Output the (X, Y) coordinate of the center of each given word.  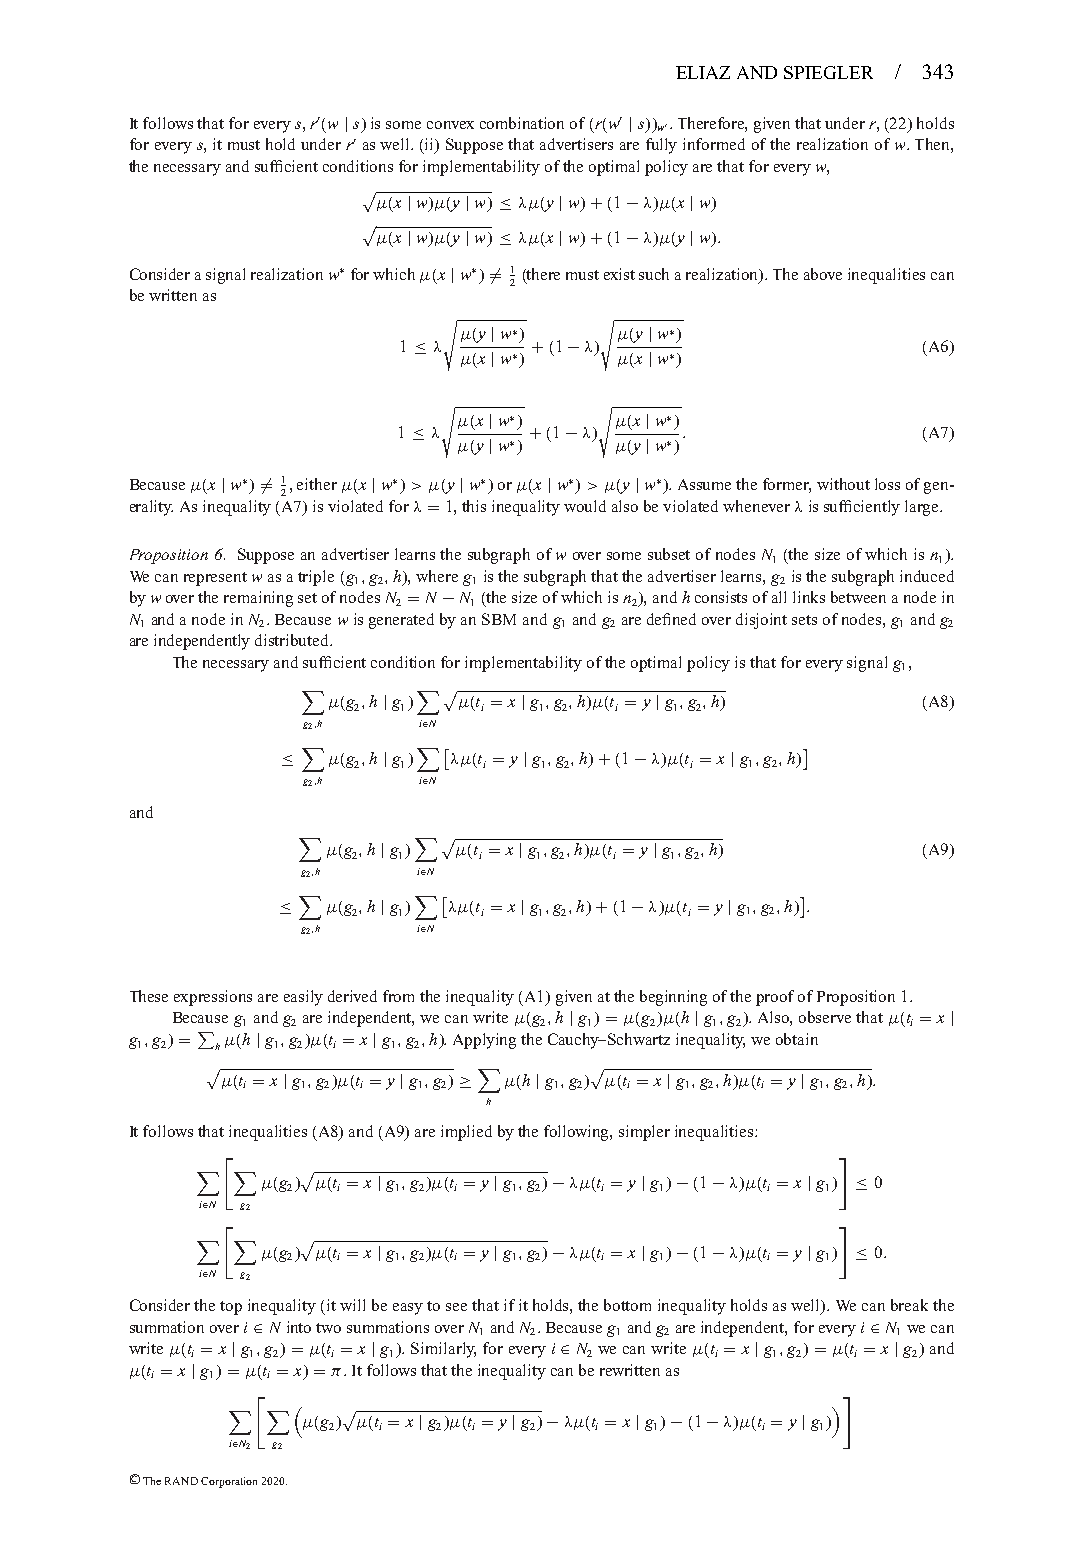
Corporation (229, 1482)
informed (714, 144)
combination (522, 123)
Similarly (443, 1350)
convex (450, 125)
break (909, 1305)
